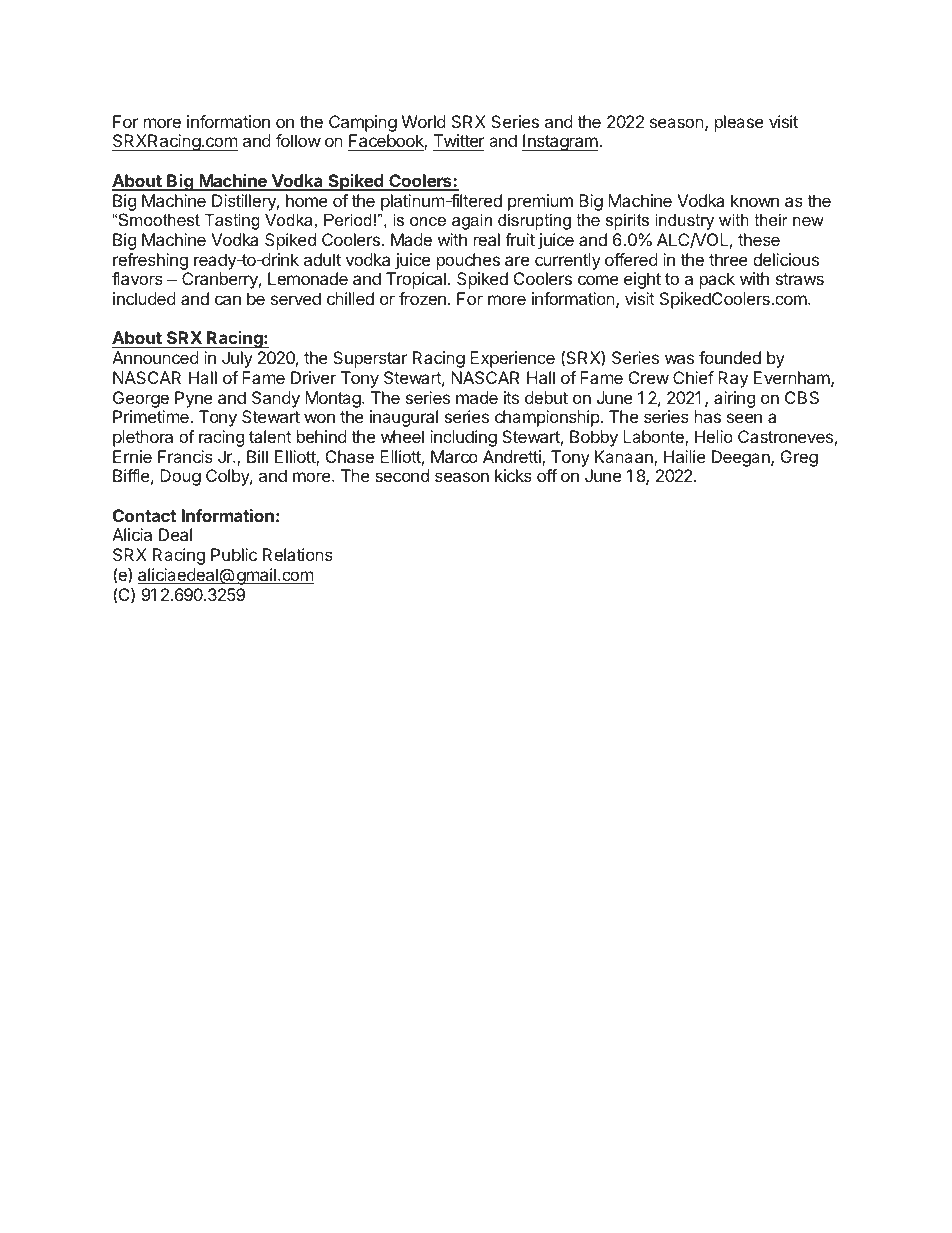 Image resolution: width=952 pixels, height=1233 pixels. What do you see at coordinates (234, 554) in the image?
I see `Public` at bounding box center [234, 554].
